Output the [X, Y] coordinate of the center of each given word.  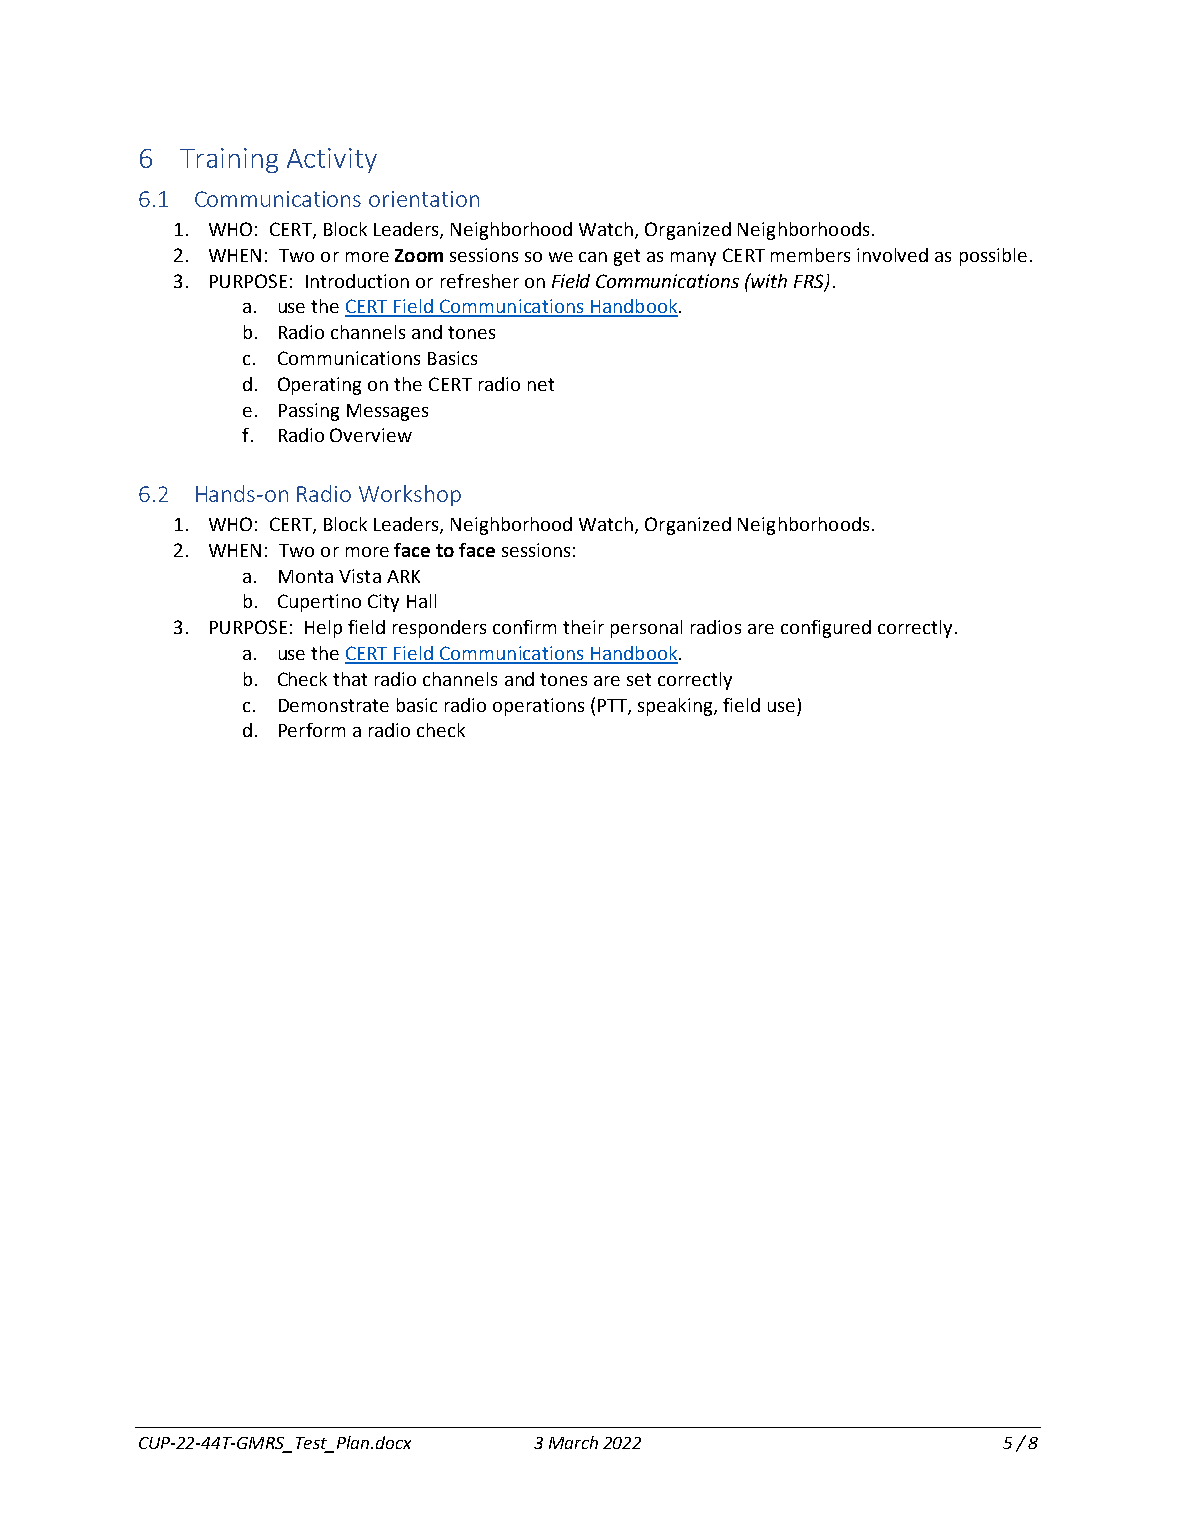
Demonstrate [334, 705]
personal [646, 629]
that [350, 679]
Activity [332, 160]
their [583, 627]
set [639, 679]
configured [826, 629]
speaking [676, 707]
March [573, 1442]
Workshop [410, 495]
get [627, 257]
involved [892, 255]
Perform [312, 730]
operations [538, 707]
